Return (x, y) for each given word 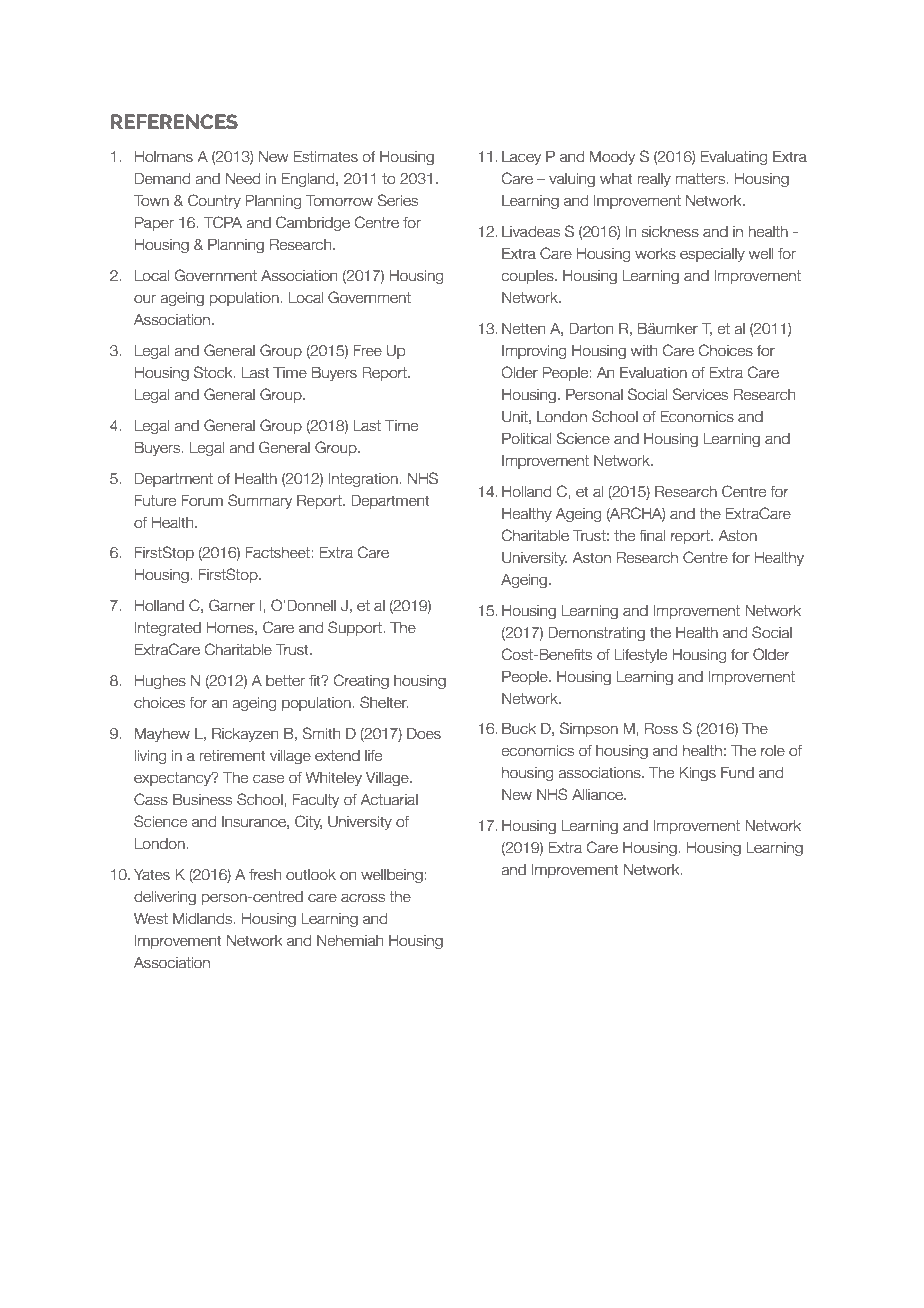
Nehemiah (350, 941)
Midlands (204, 919)
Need (243, 179)
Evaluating (734, 158)
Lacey (521, 158)
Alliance (598, 795)
